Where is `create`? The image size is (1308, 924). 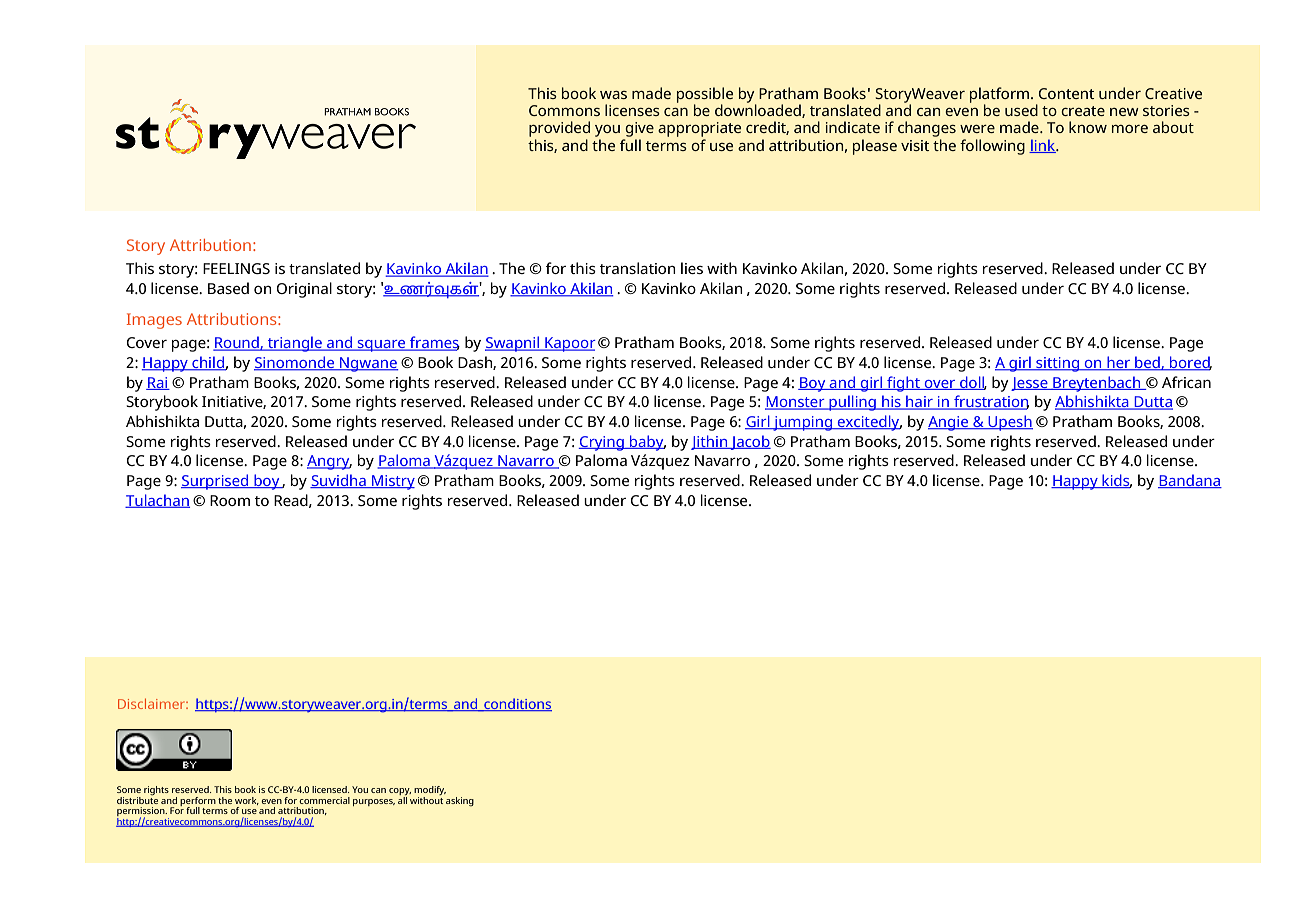 create is located at coordinates (1083, 111).
